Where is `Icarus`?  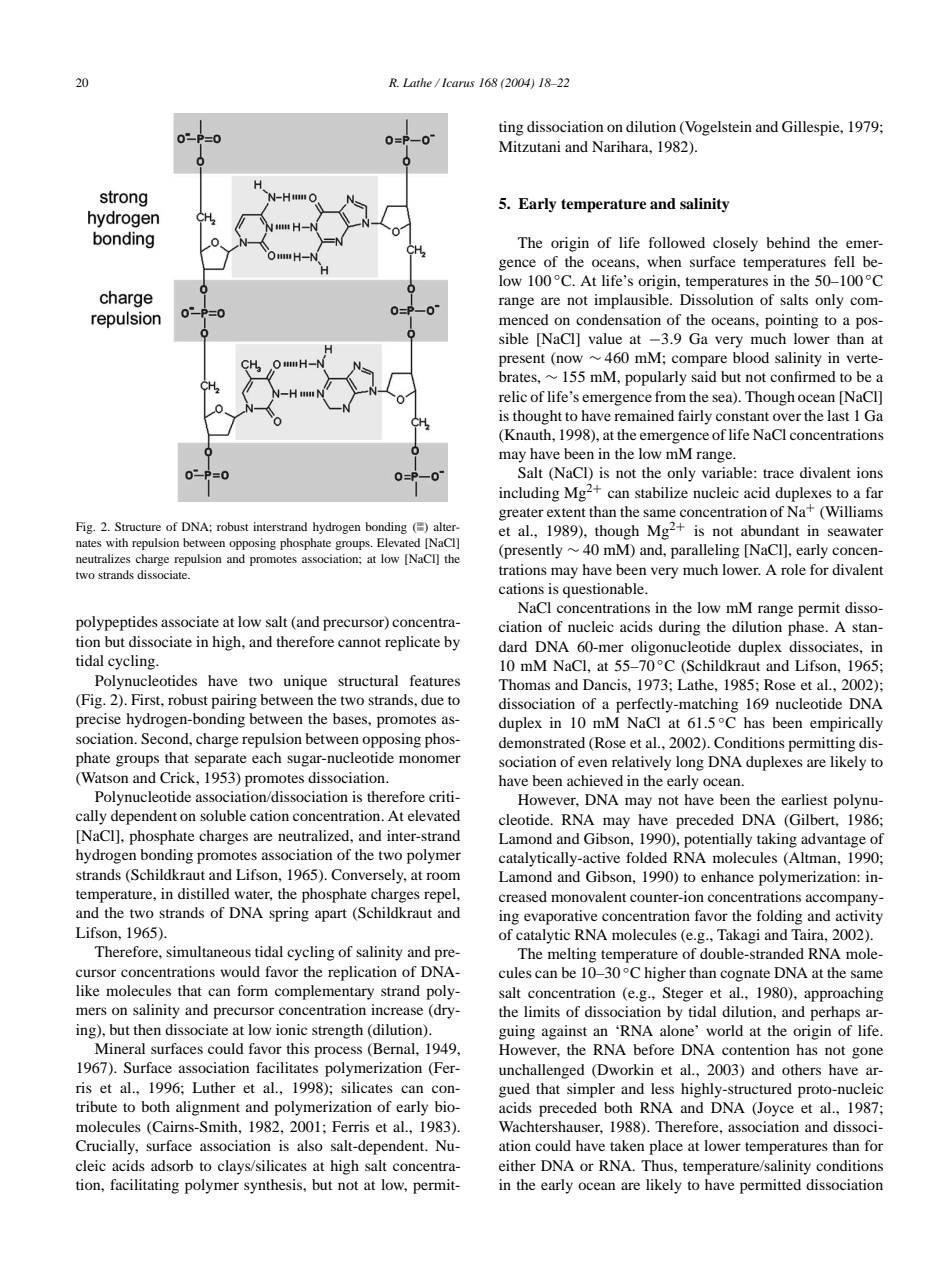 Icarus is located at coordinates (458, 82).
